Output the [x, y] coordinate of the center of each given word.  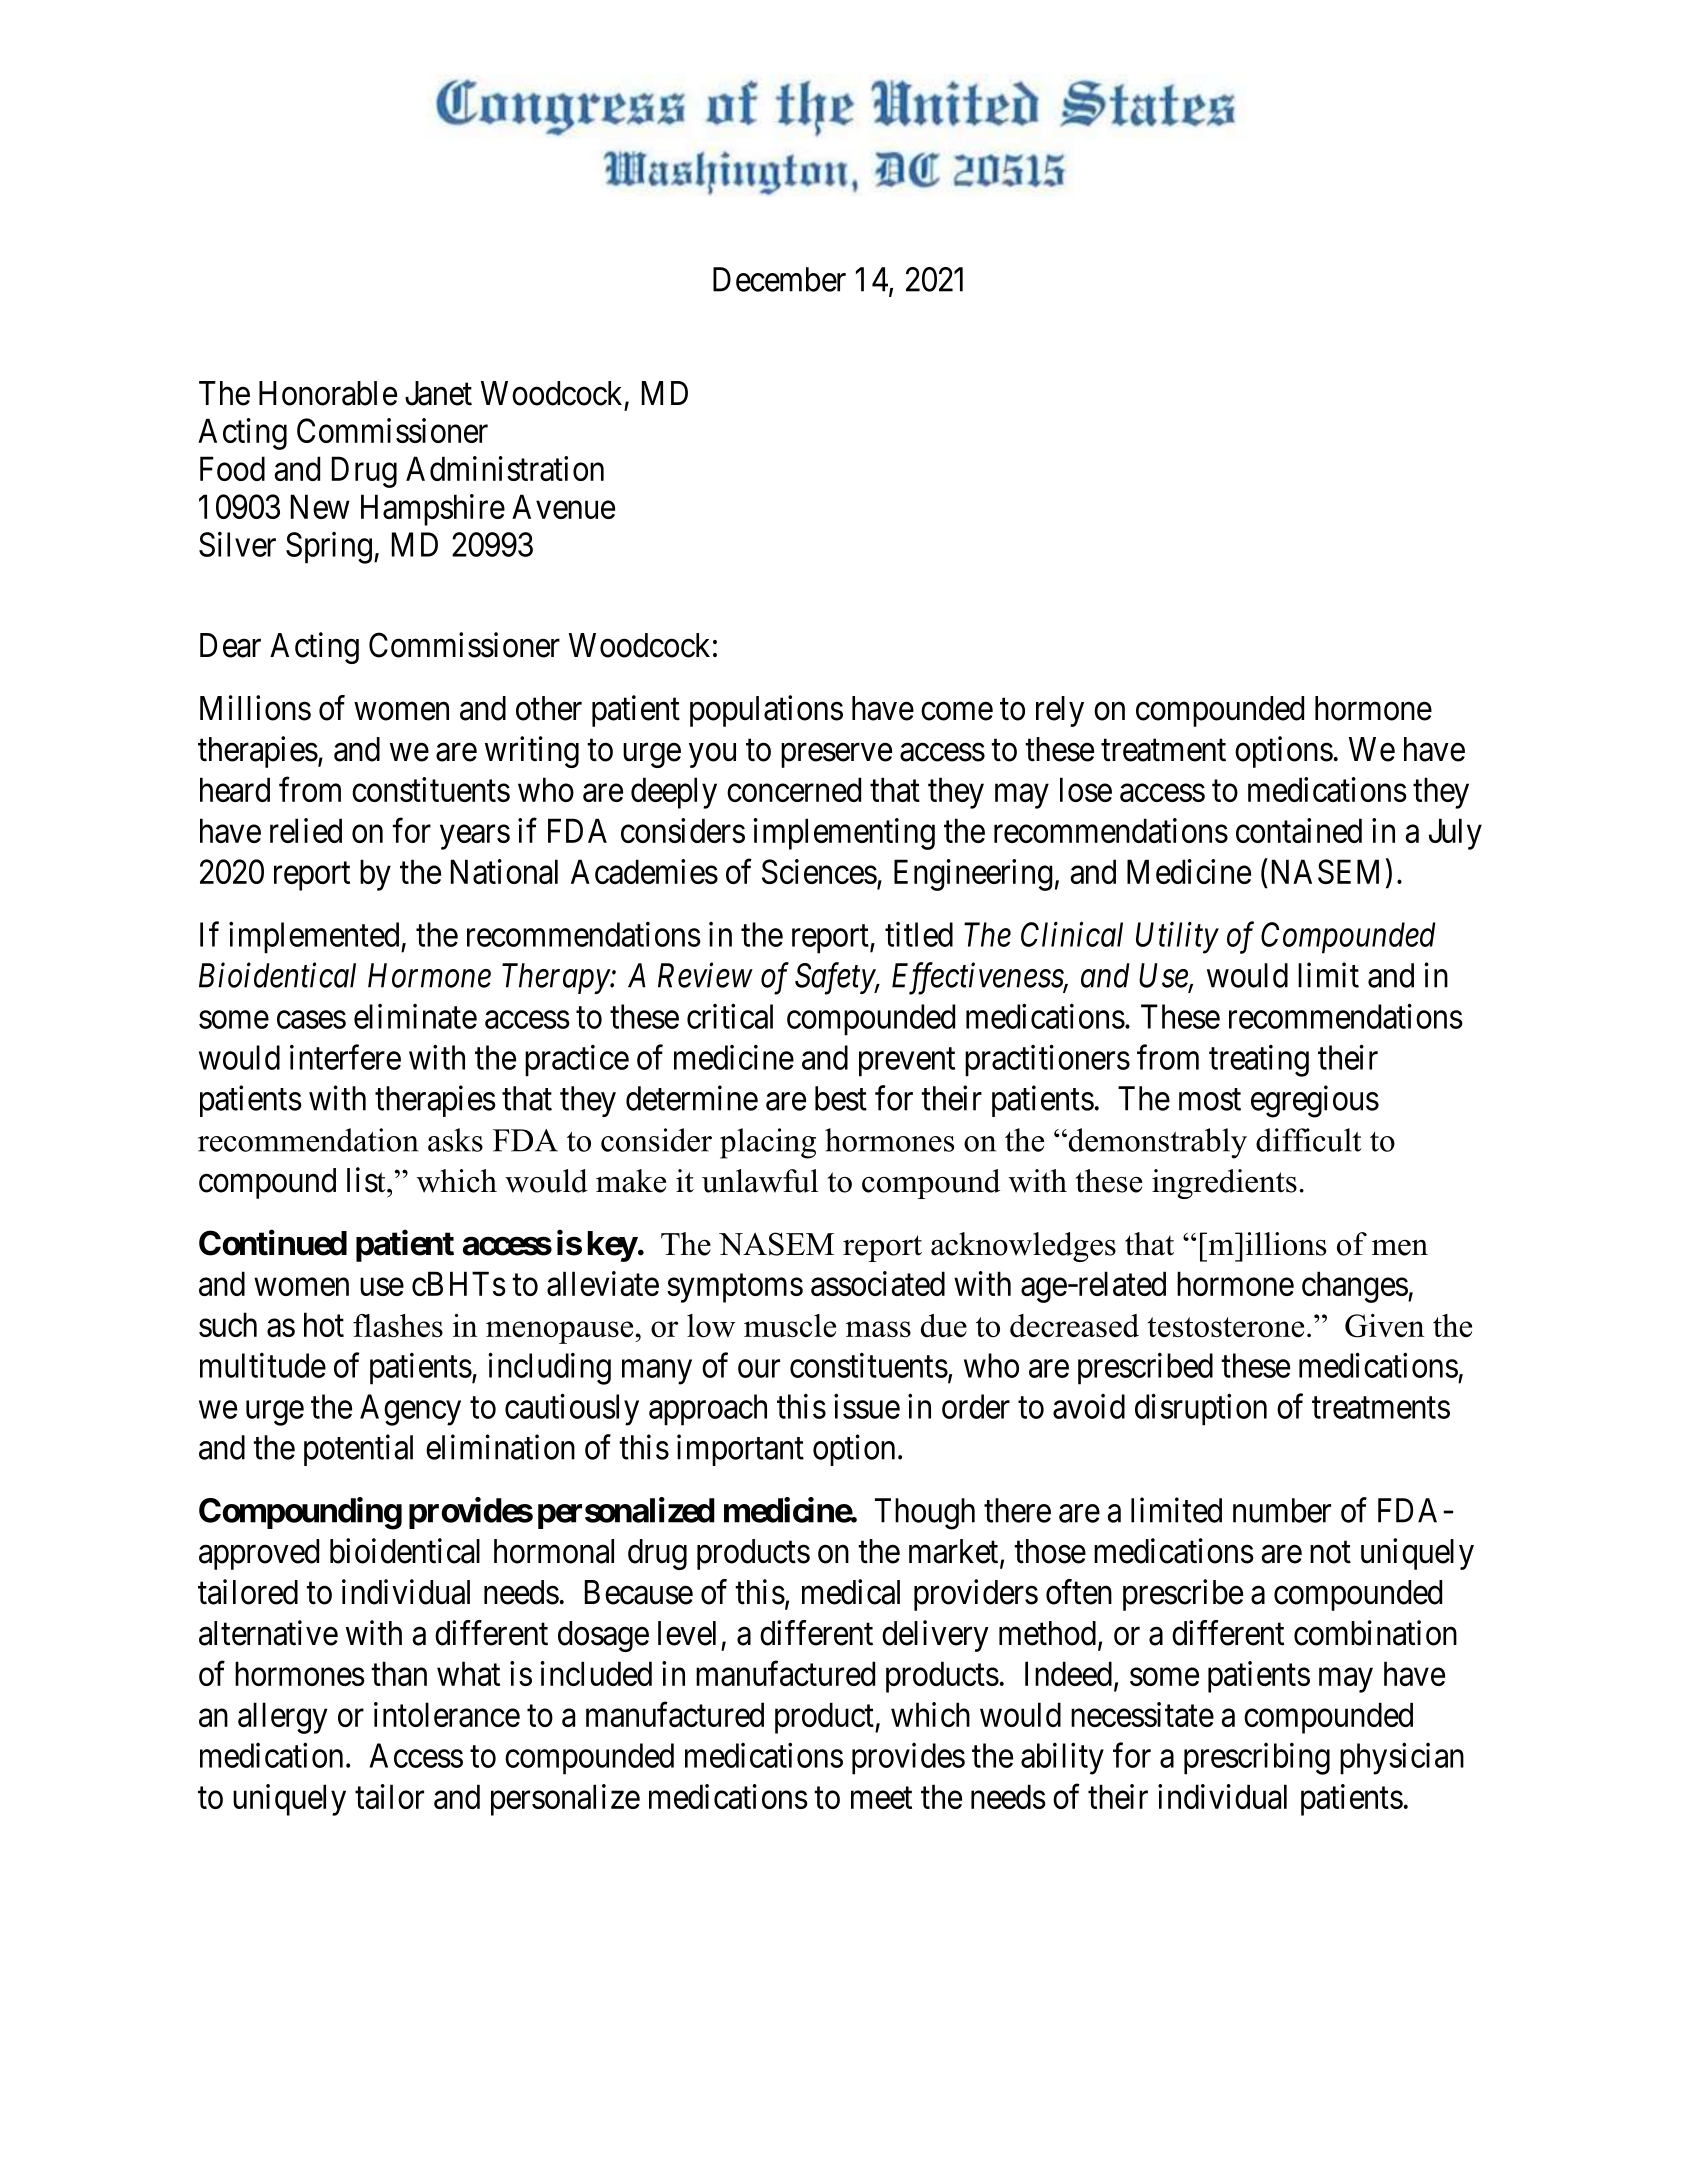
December [779, 279]
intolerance [447, 1714]
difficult [1309, 1140]
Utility [1177, 938]
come [957, 712]
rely [1060, 711]
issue [867, 1406]
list [367, 1180]
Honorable [328, 393]
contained [1299, 830]
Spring [329, 548]
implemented [315, 938]
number [1282, 1510]
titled [919, 934]
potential [358, 1450]
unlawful [760, 1181]
